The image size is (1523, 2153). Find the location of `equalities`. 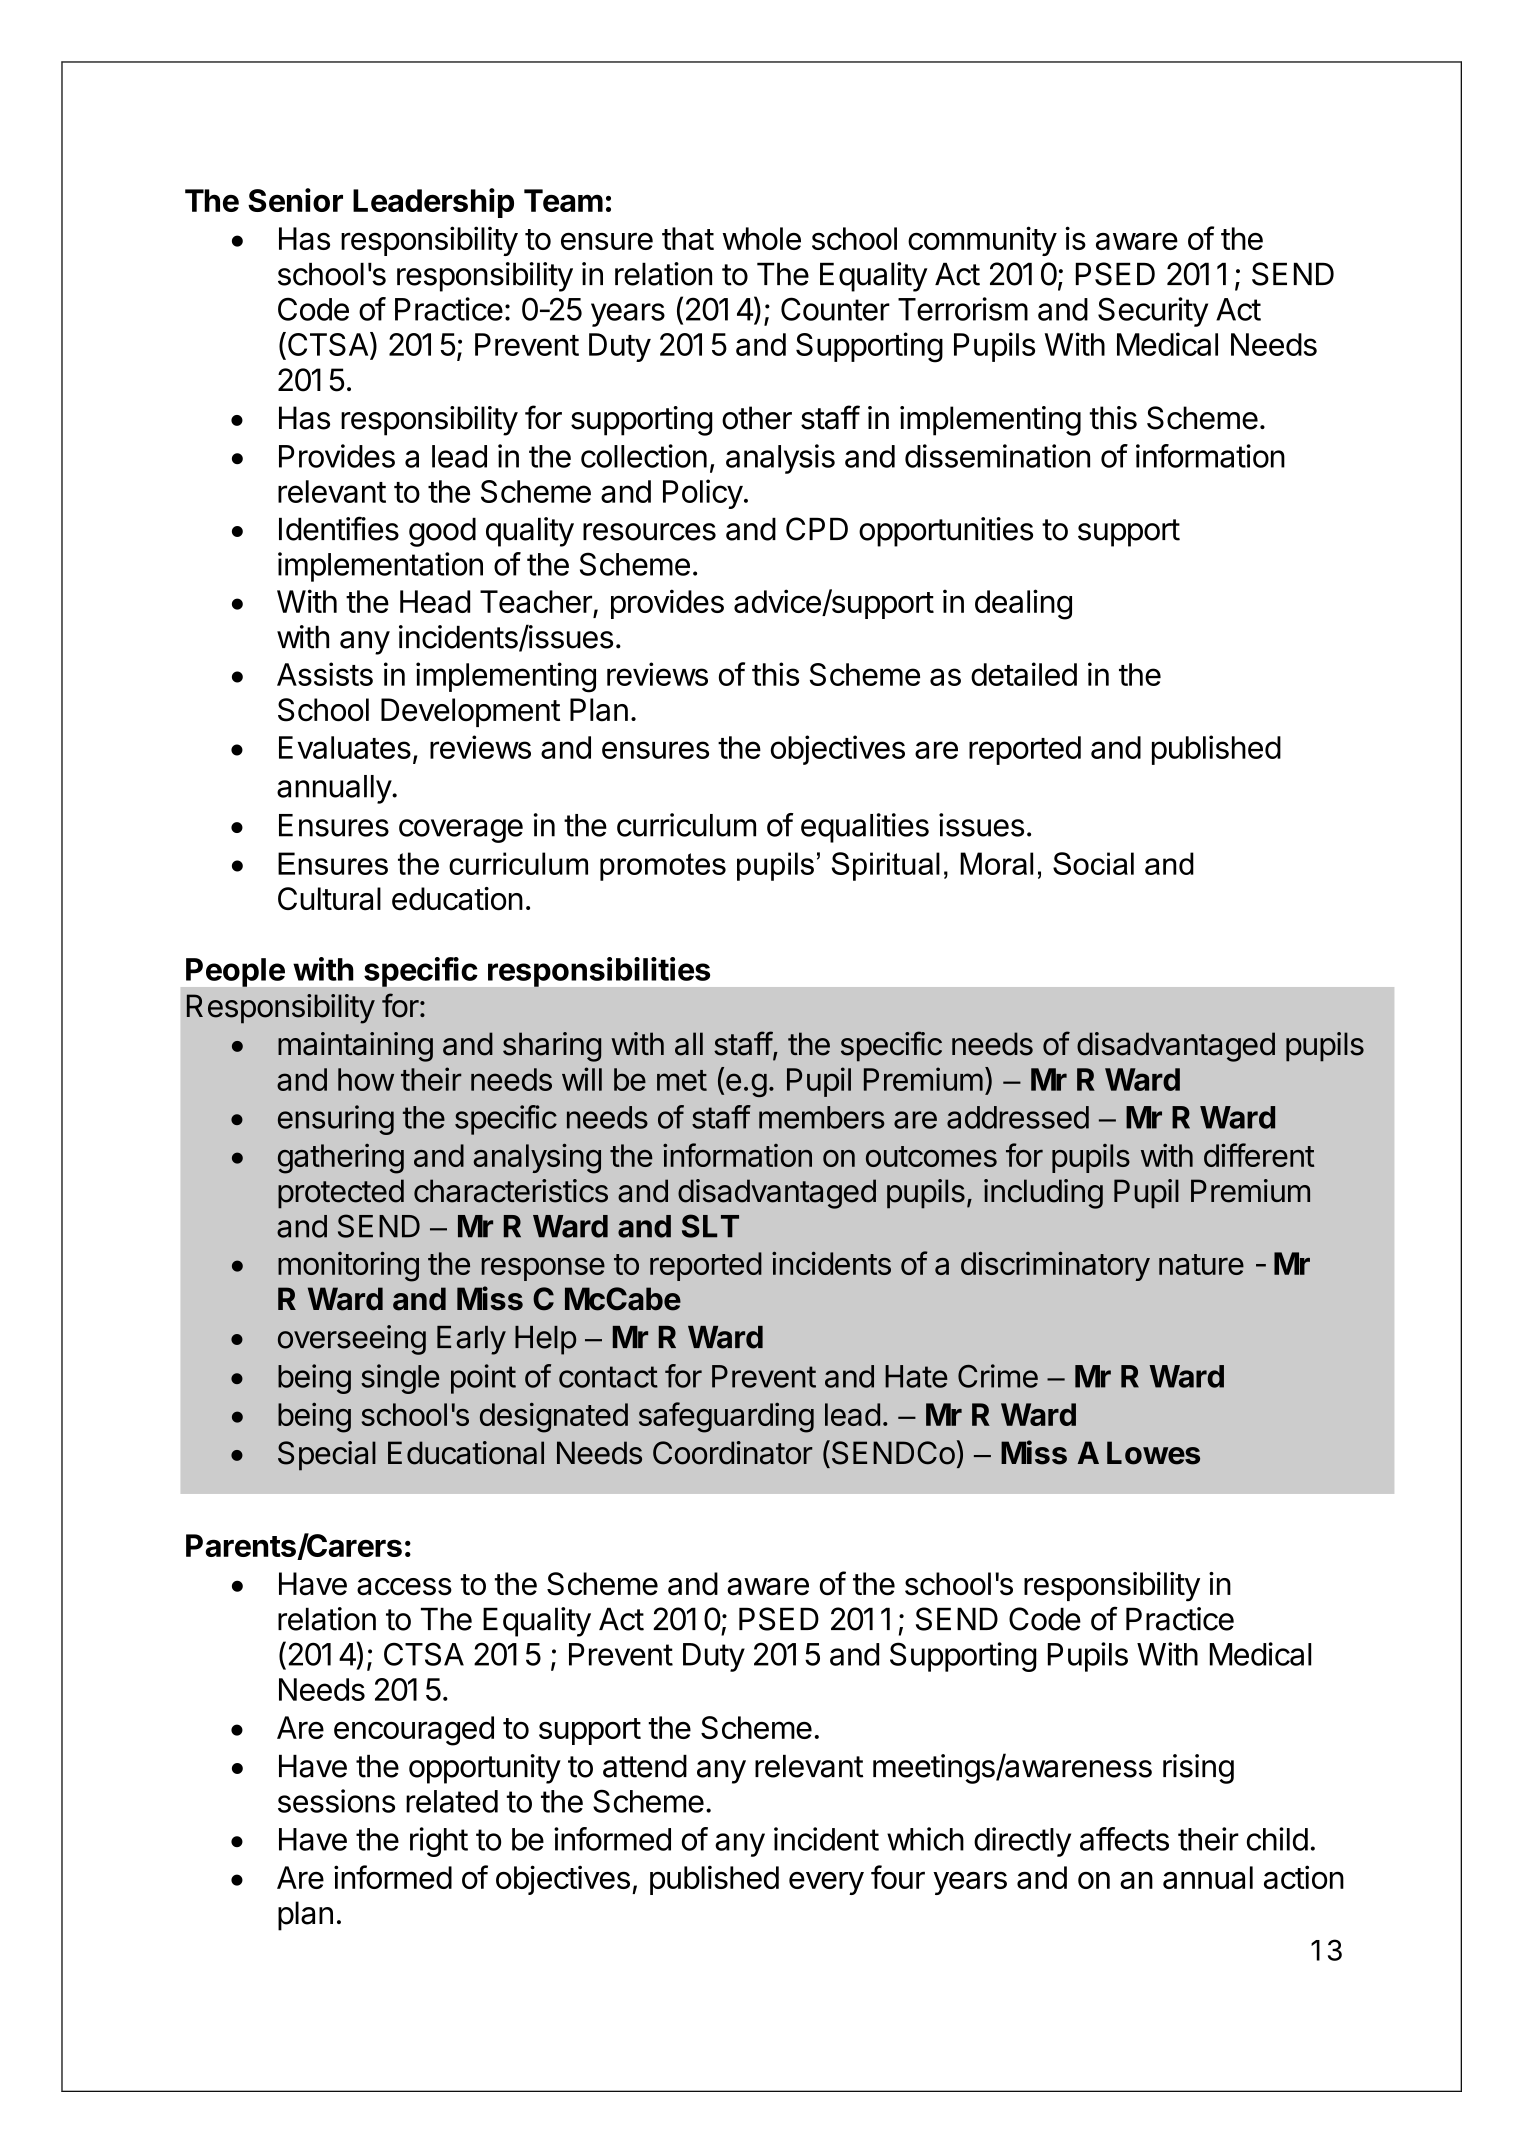

equalities is located at coordinates (865, 828).
